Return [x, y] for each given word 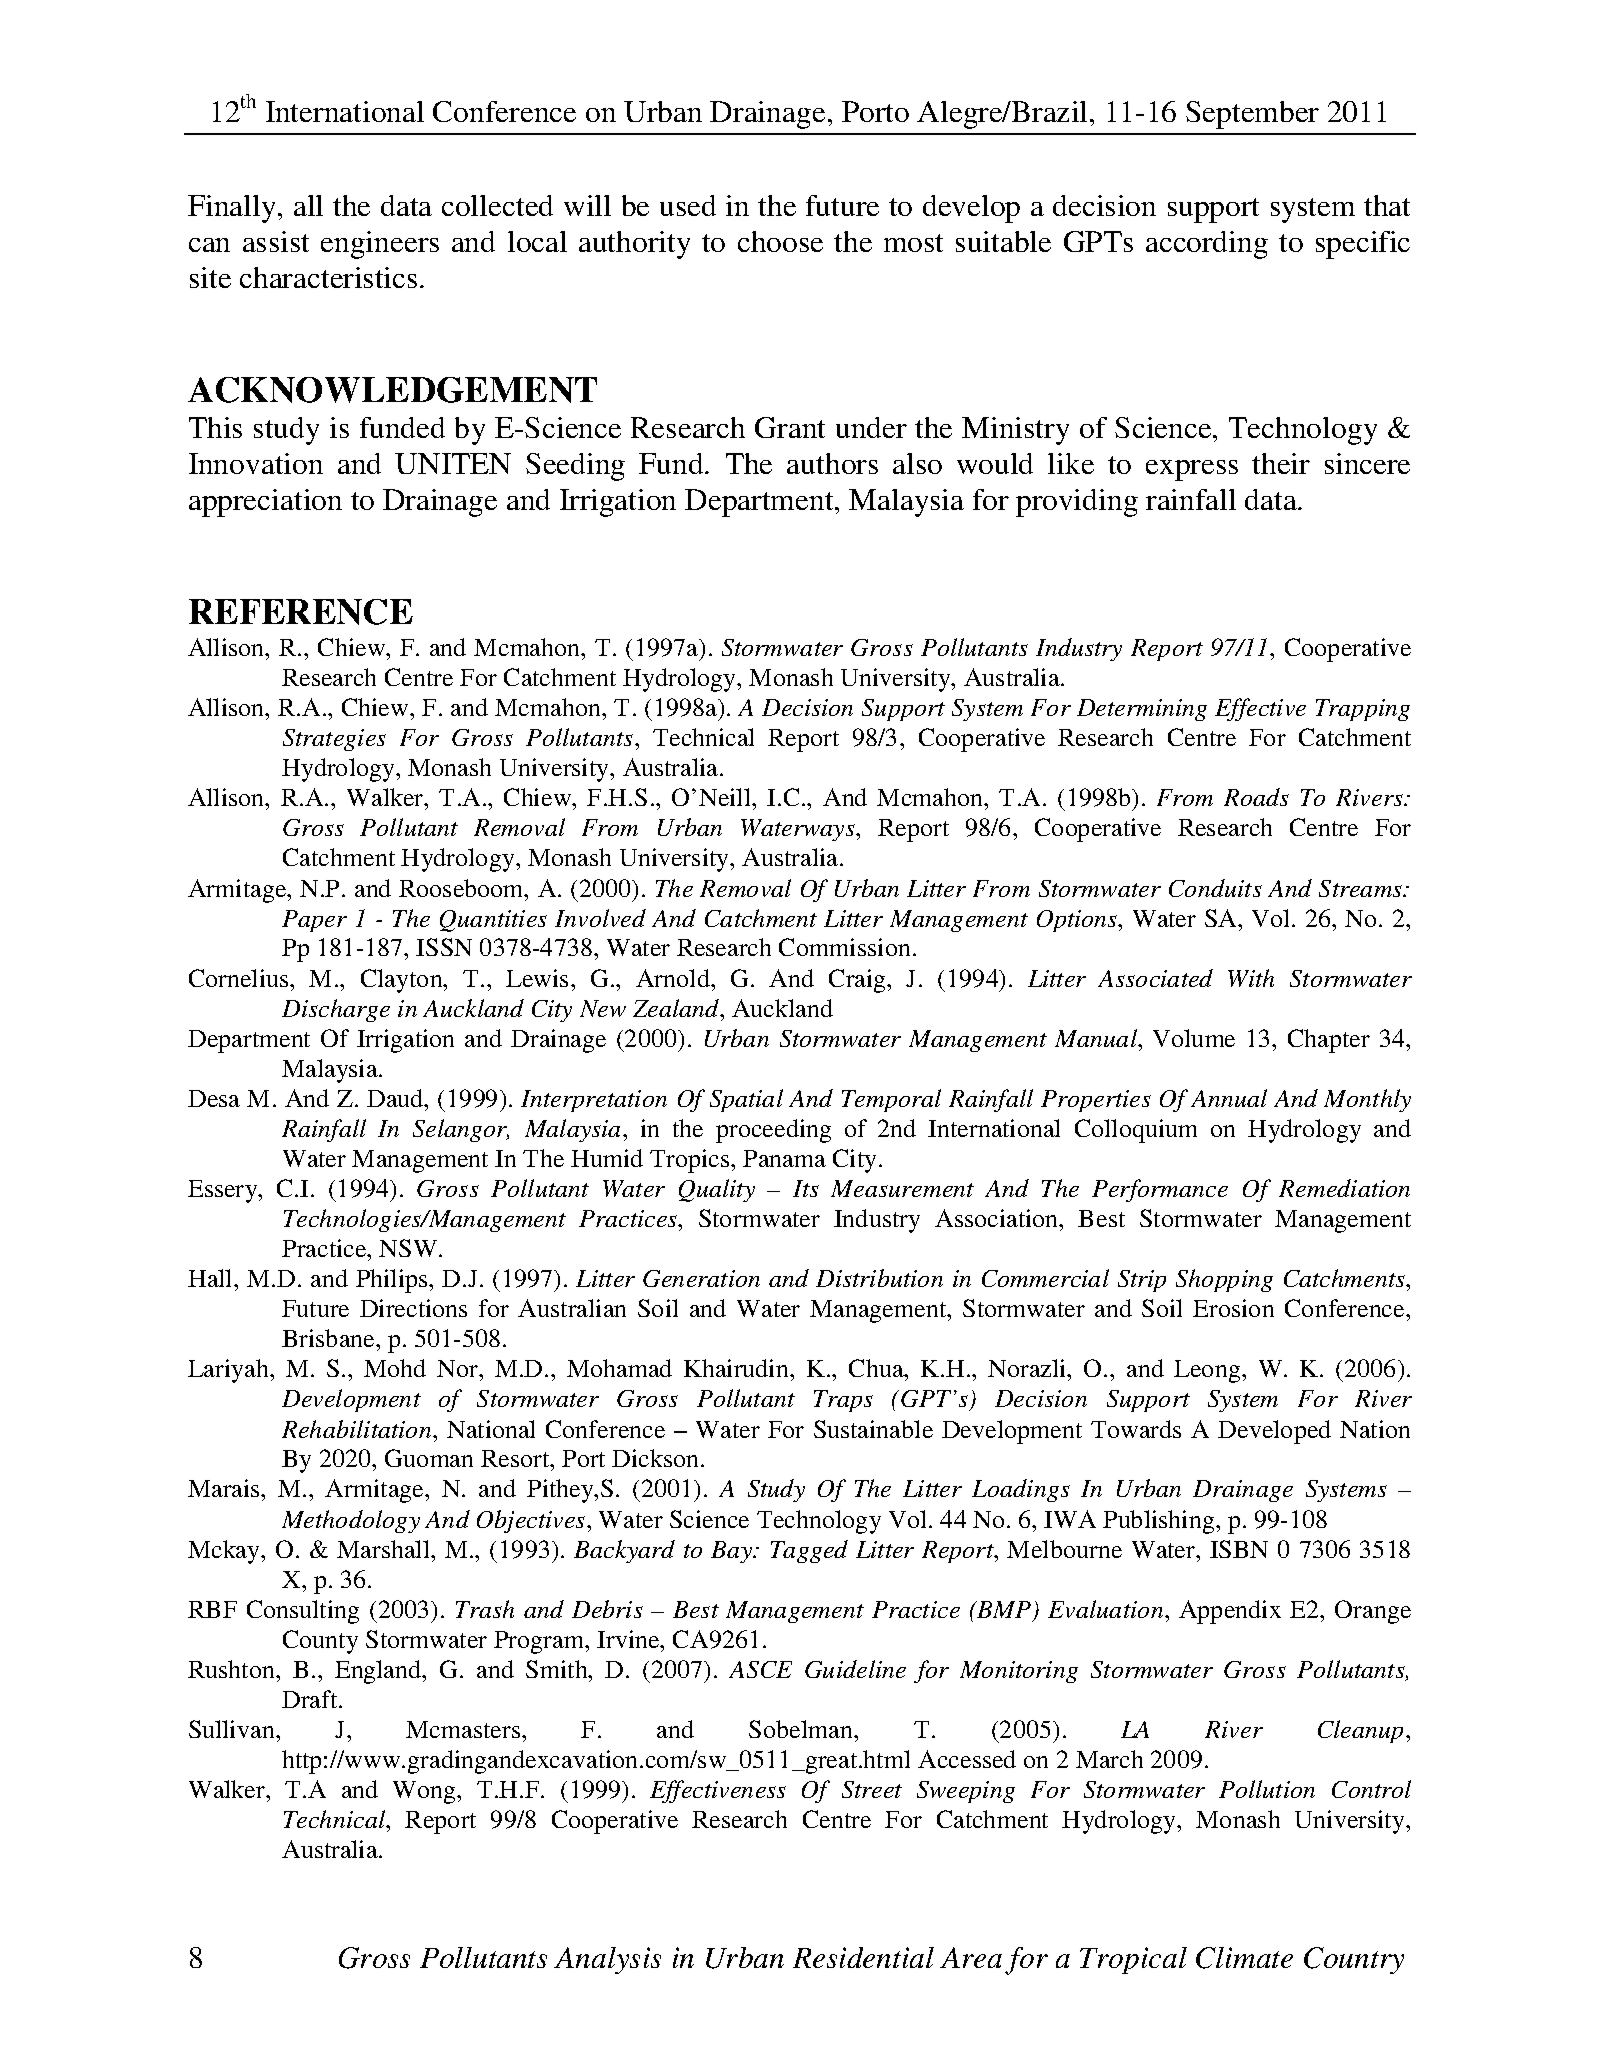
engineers [380, 245]
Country [1354, 1960]
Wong [425, 1792]
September [1252, 115]
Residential [863, 1957]
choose [780, 241]
